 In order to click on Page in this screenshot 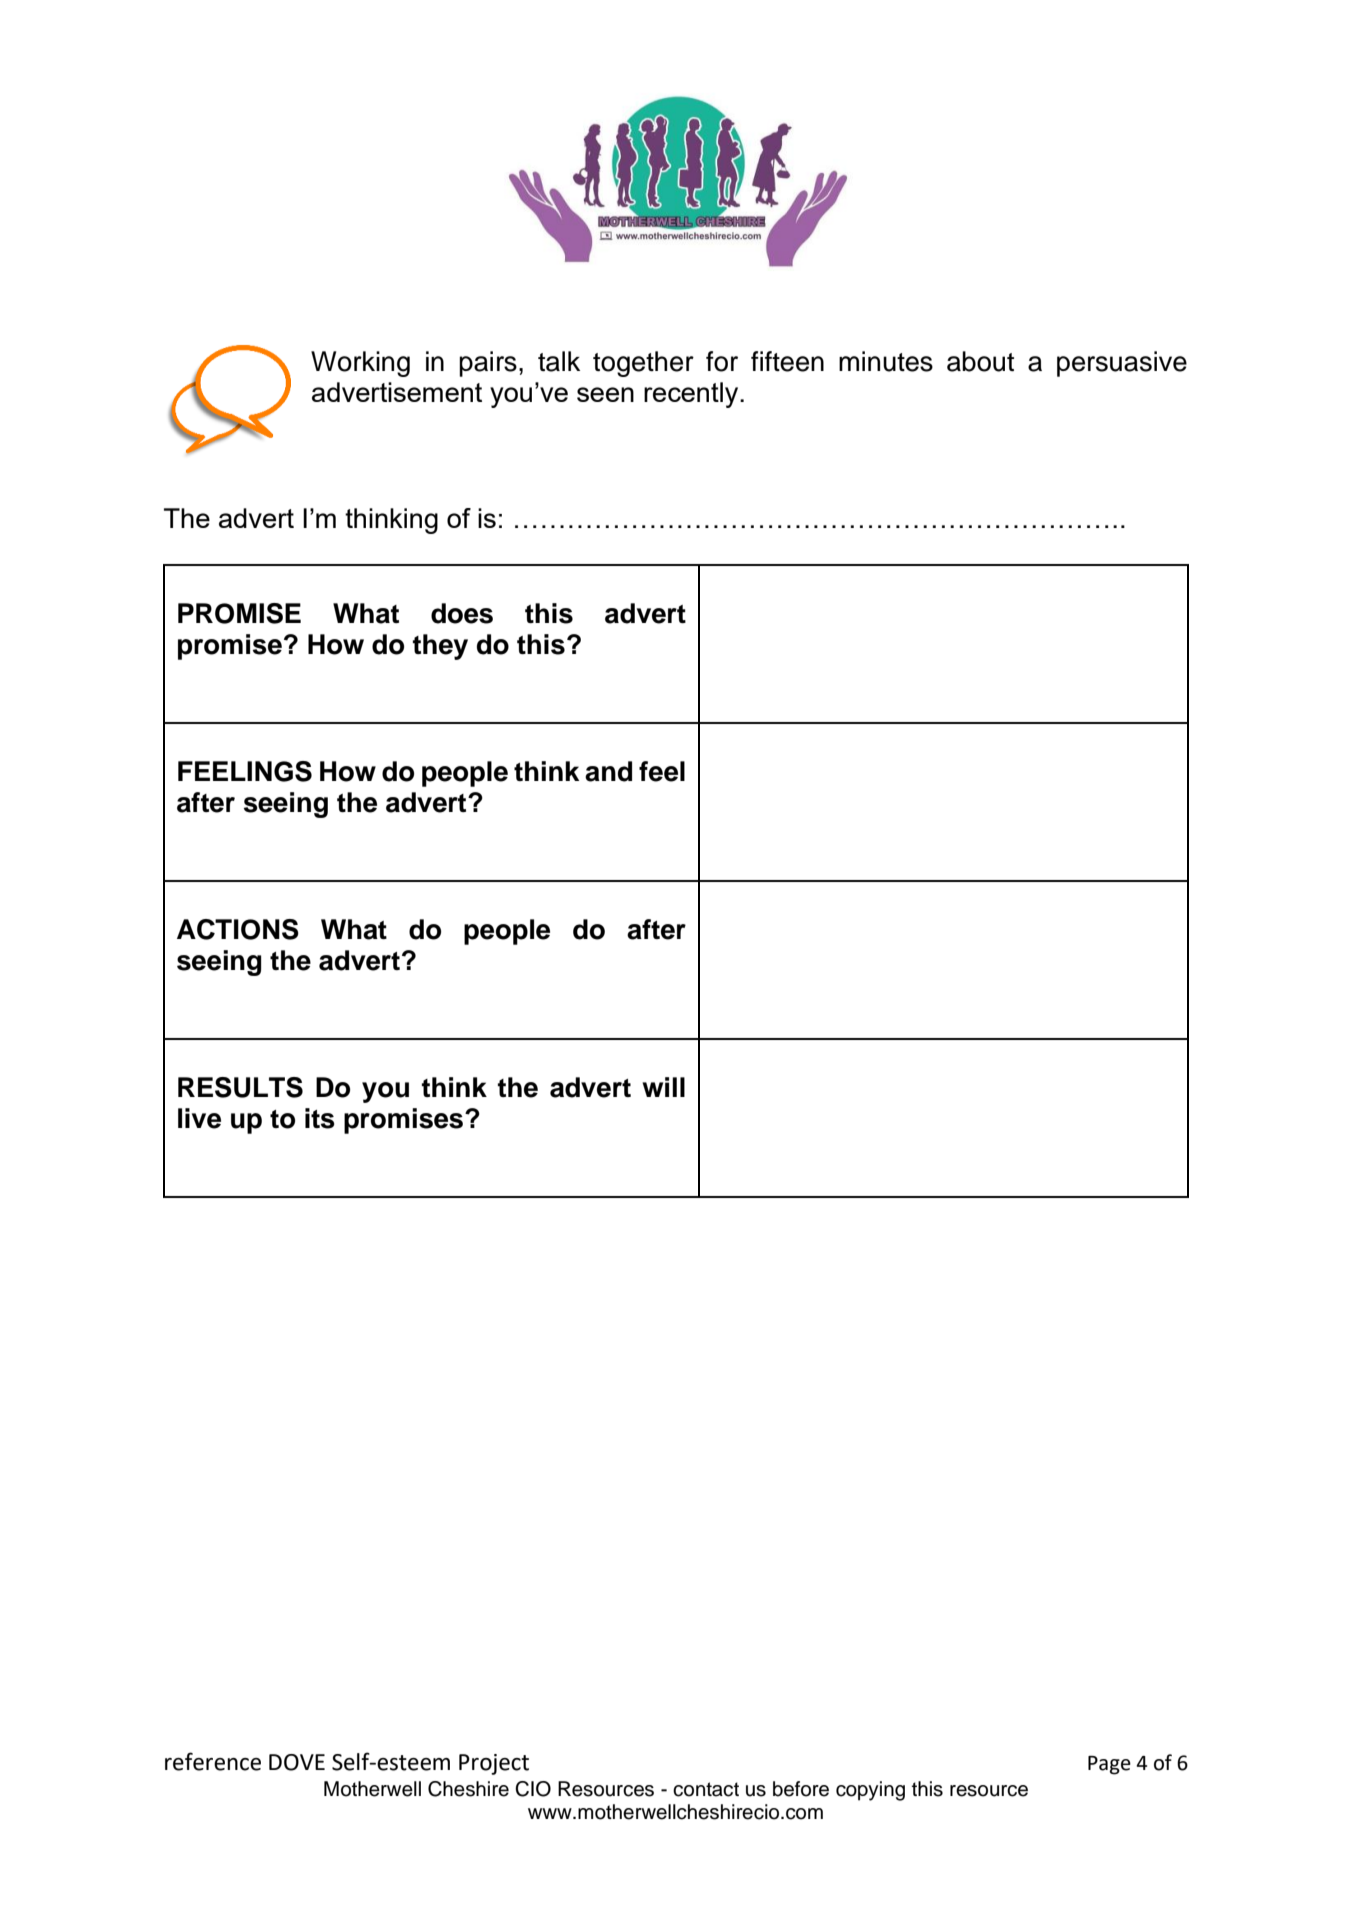, I will do `click(1109, 1765)`.
